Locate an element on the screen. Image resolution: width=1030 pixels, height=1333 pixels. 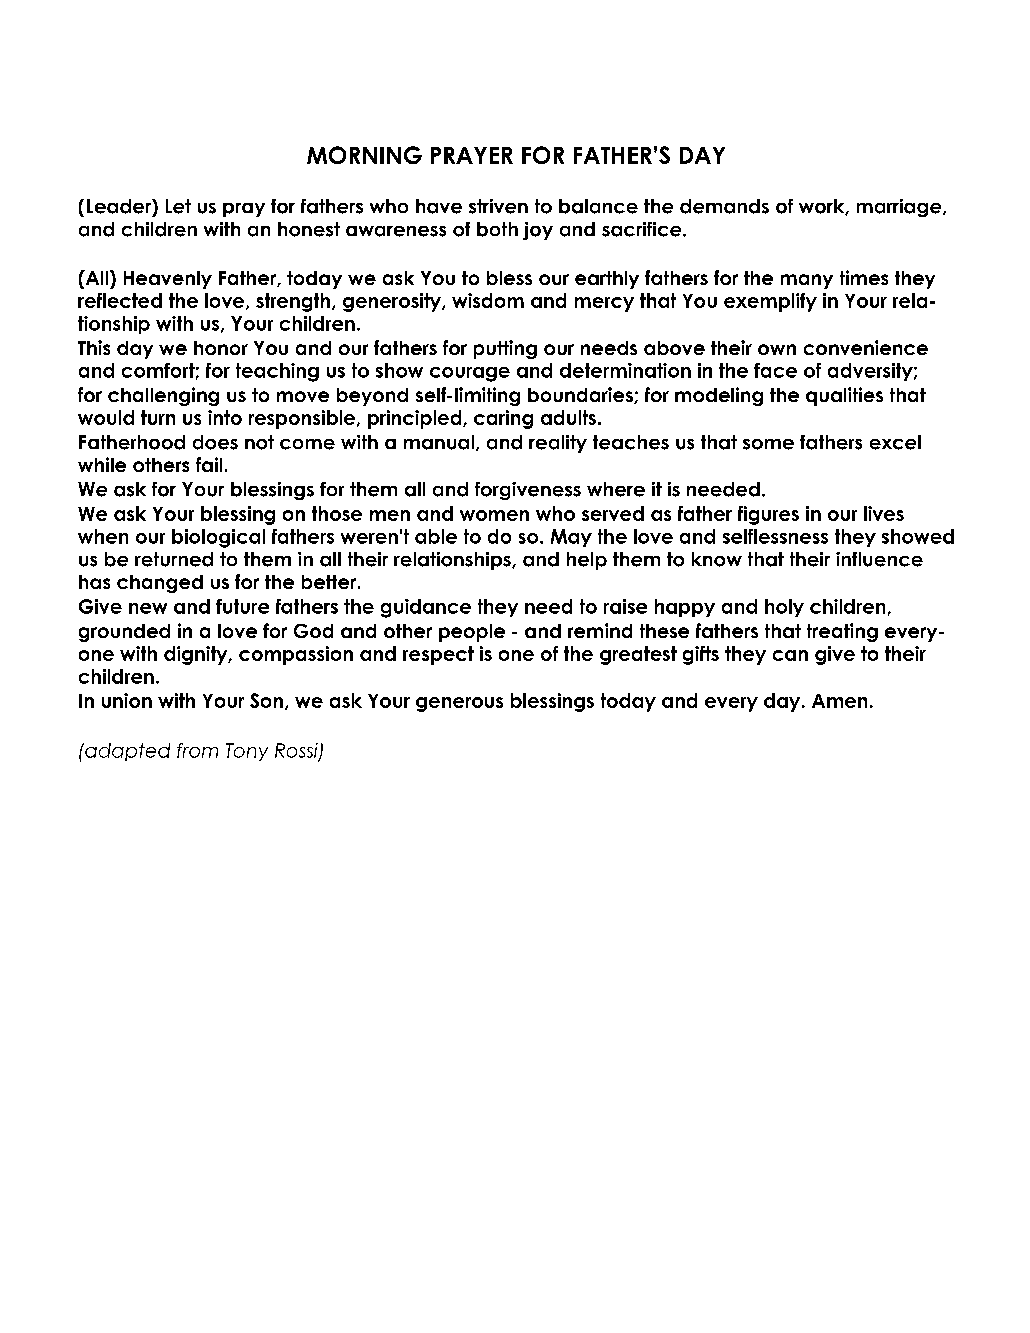
biological is located at coordinates (218, 538).
